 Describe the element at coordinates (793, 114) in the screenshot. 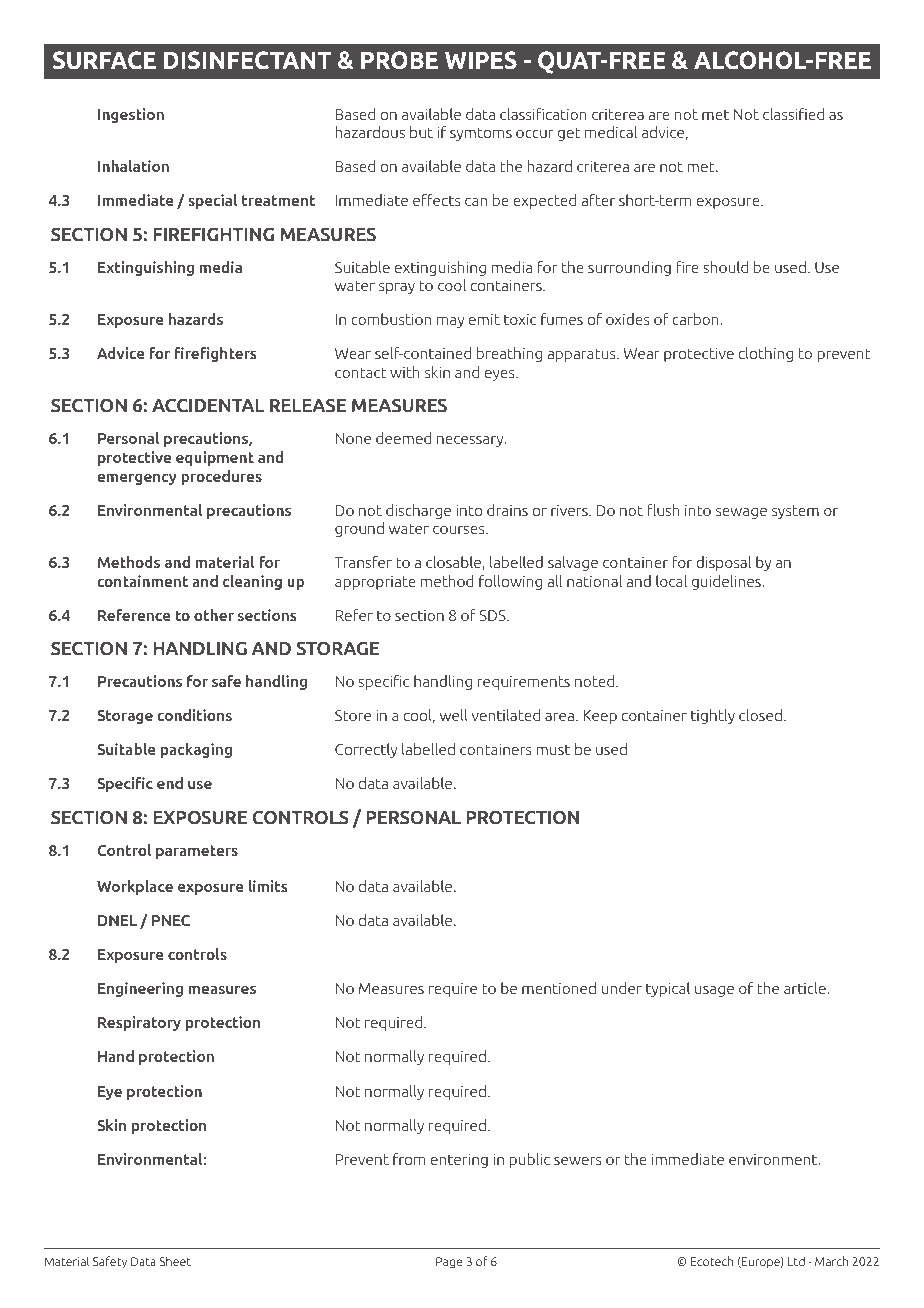

I see `classified` at that location.
